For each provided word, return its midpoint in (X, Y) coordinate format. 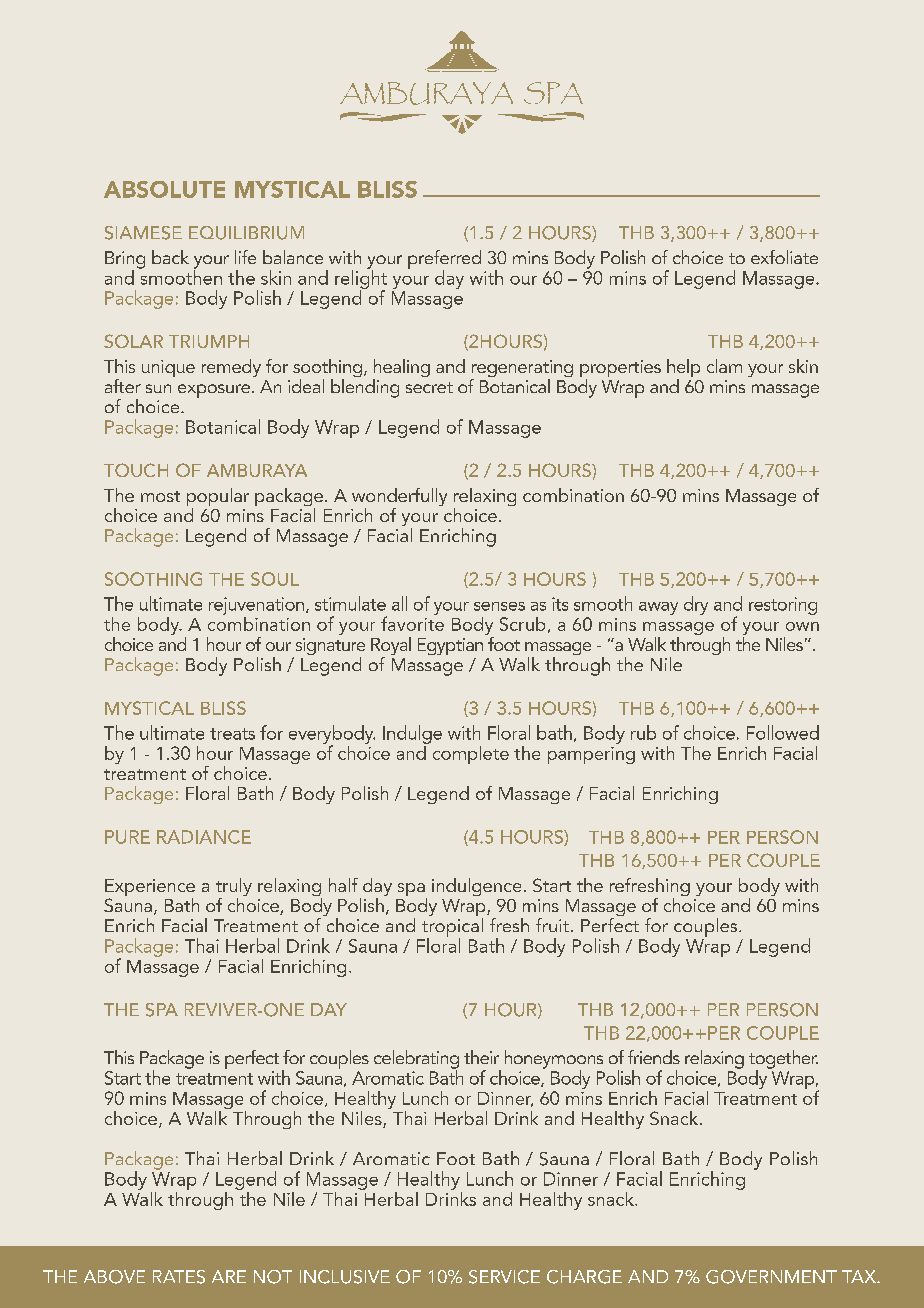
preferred (444, 260)
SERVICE (504, 1277)
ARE (229, 1276)
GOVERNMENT (771, 1277)
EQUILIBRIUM (246, 233)
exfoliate (784, 257)
